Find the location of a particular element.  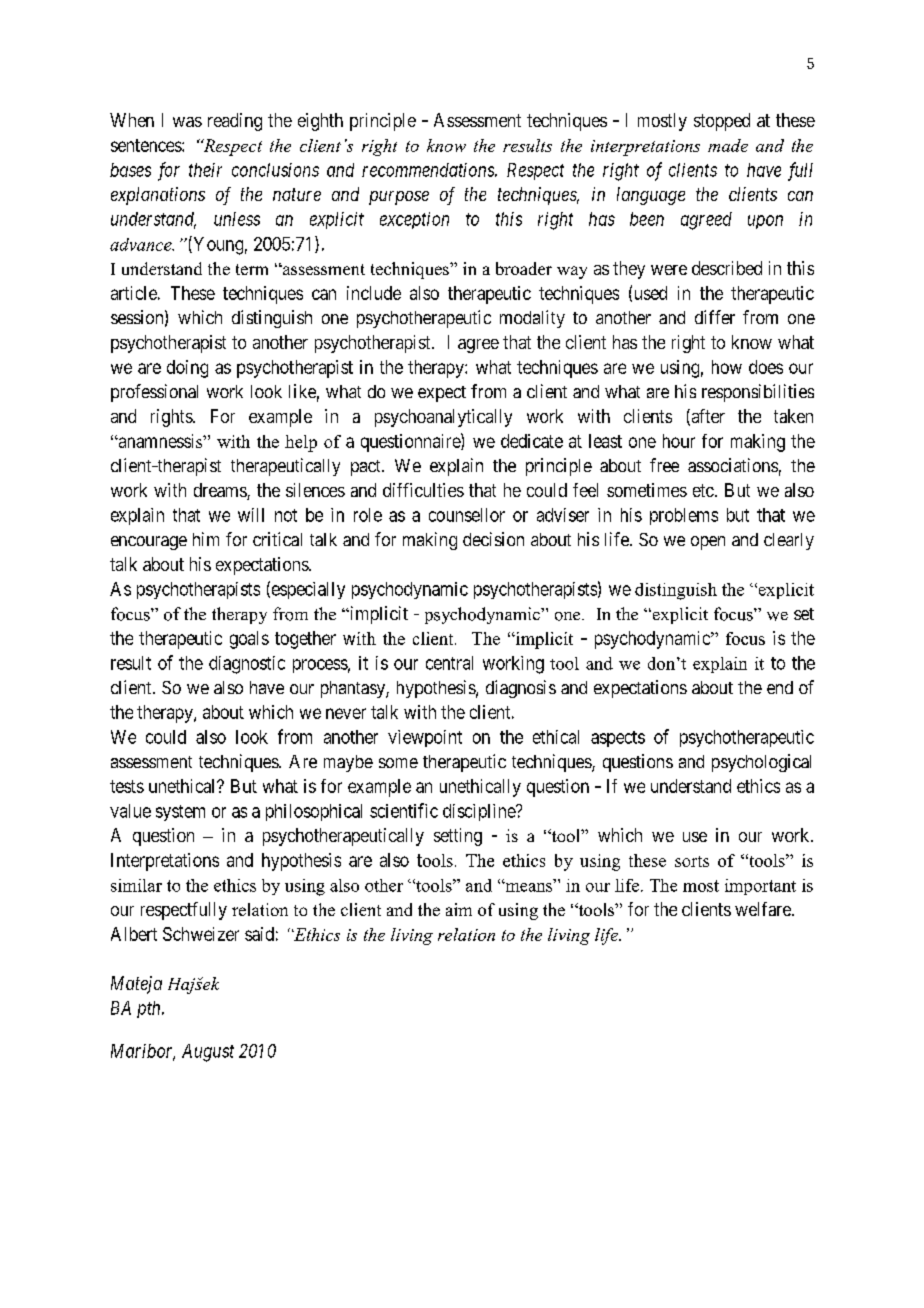

made is located at coordinates (728, 145).
